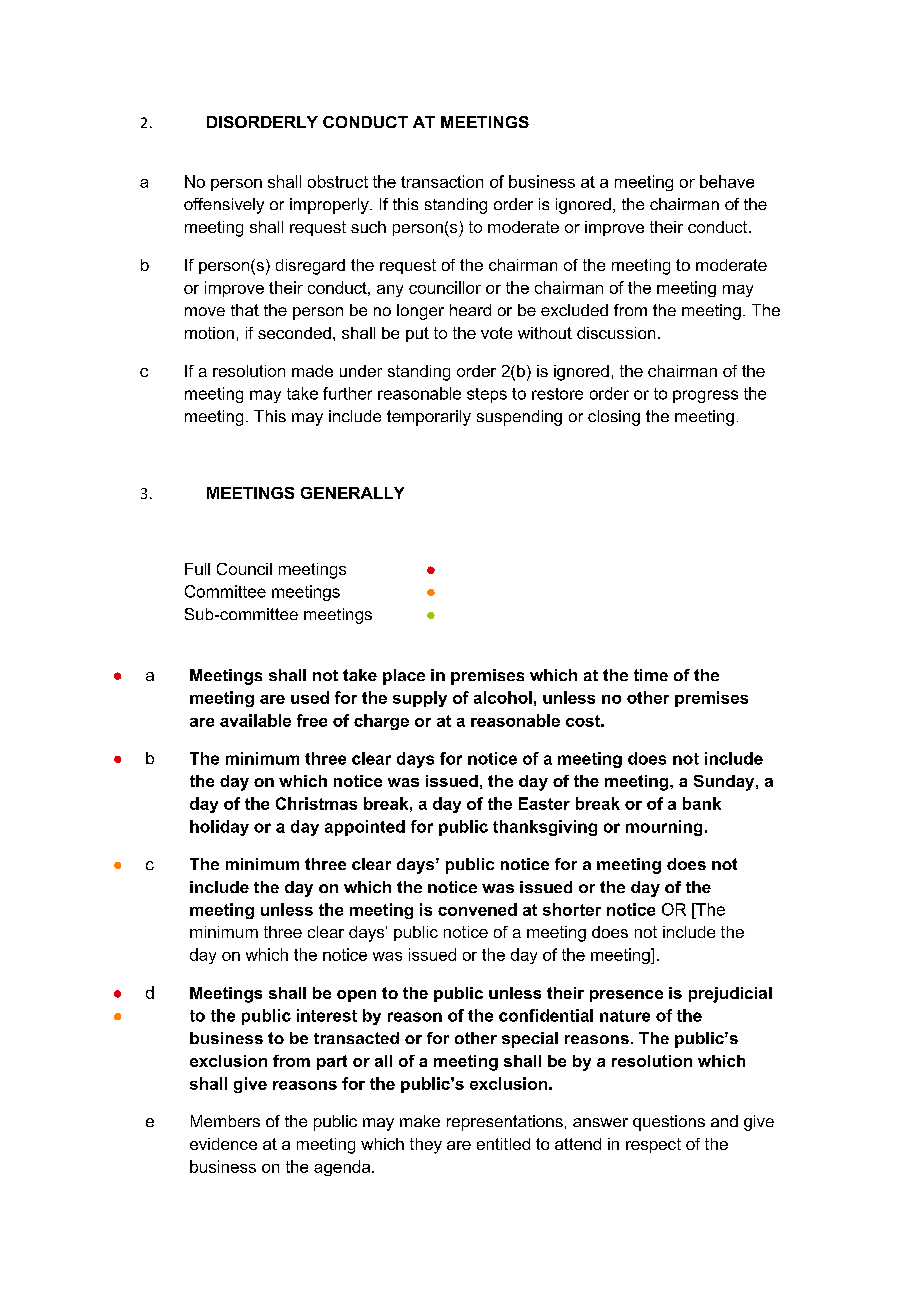 This screenshot has width=924, height=1308. What do you see at coordinates (224, 206) in the screenshot?
I see `offensively` at bounding box center [224, 206].
